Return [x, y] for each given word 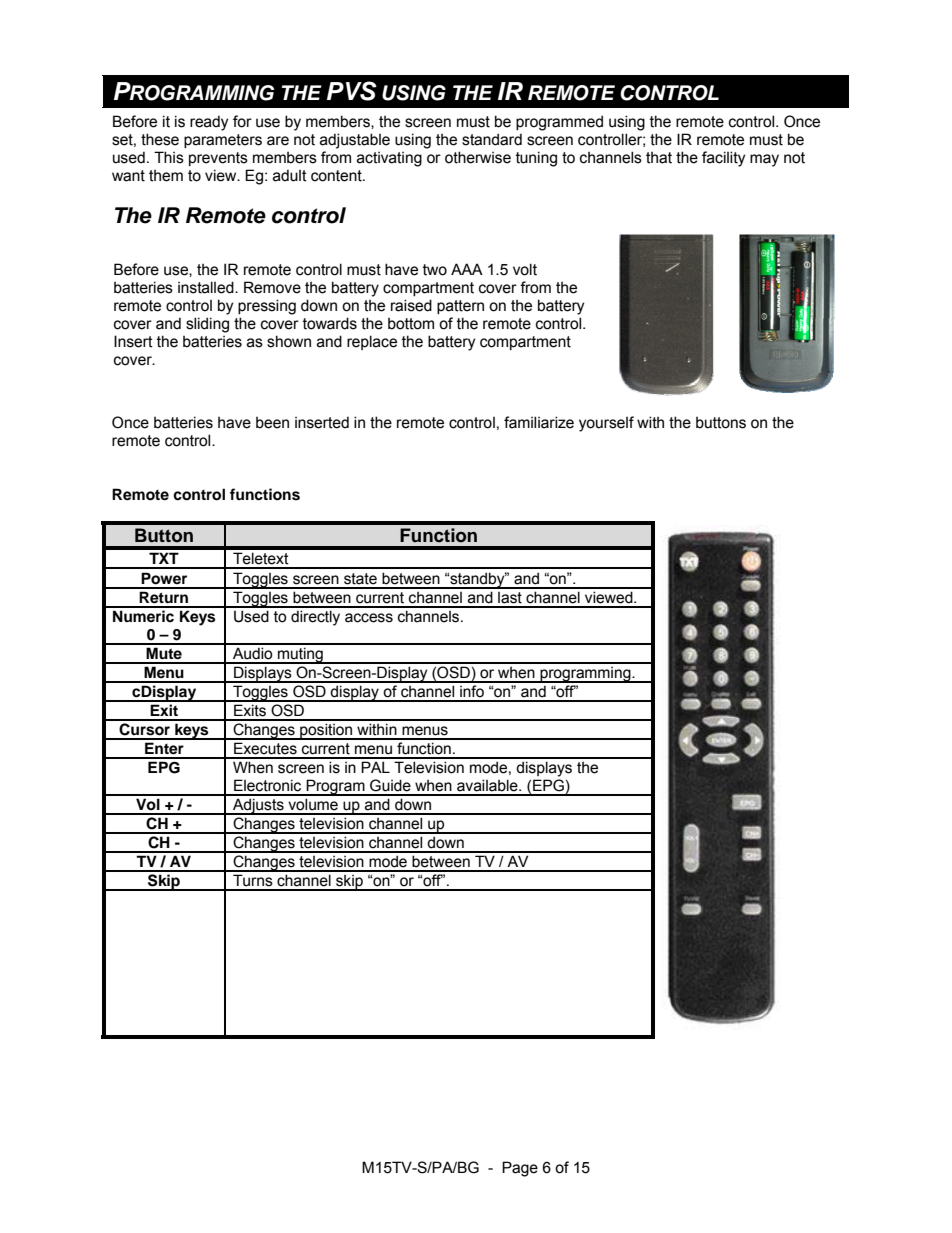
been [272, 423]
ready [209, 123]
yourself [606, 424]
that [659, 158]
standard [492, 139]
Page [520, 1169]
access [369, 618]
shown [289, 341]
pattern [460, 307]
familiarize [539, 422]
